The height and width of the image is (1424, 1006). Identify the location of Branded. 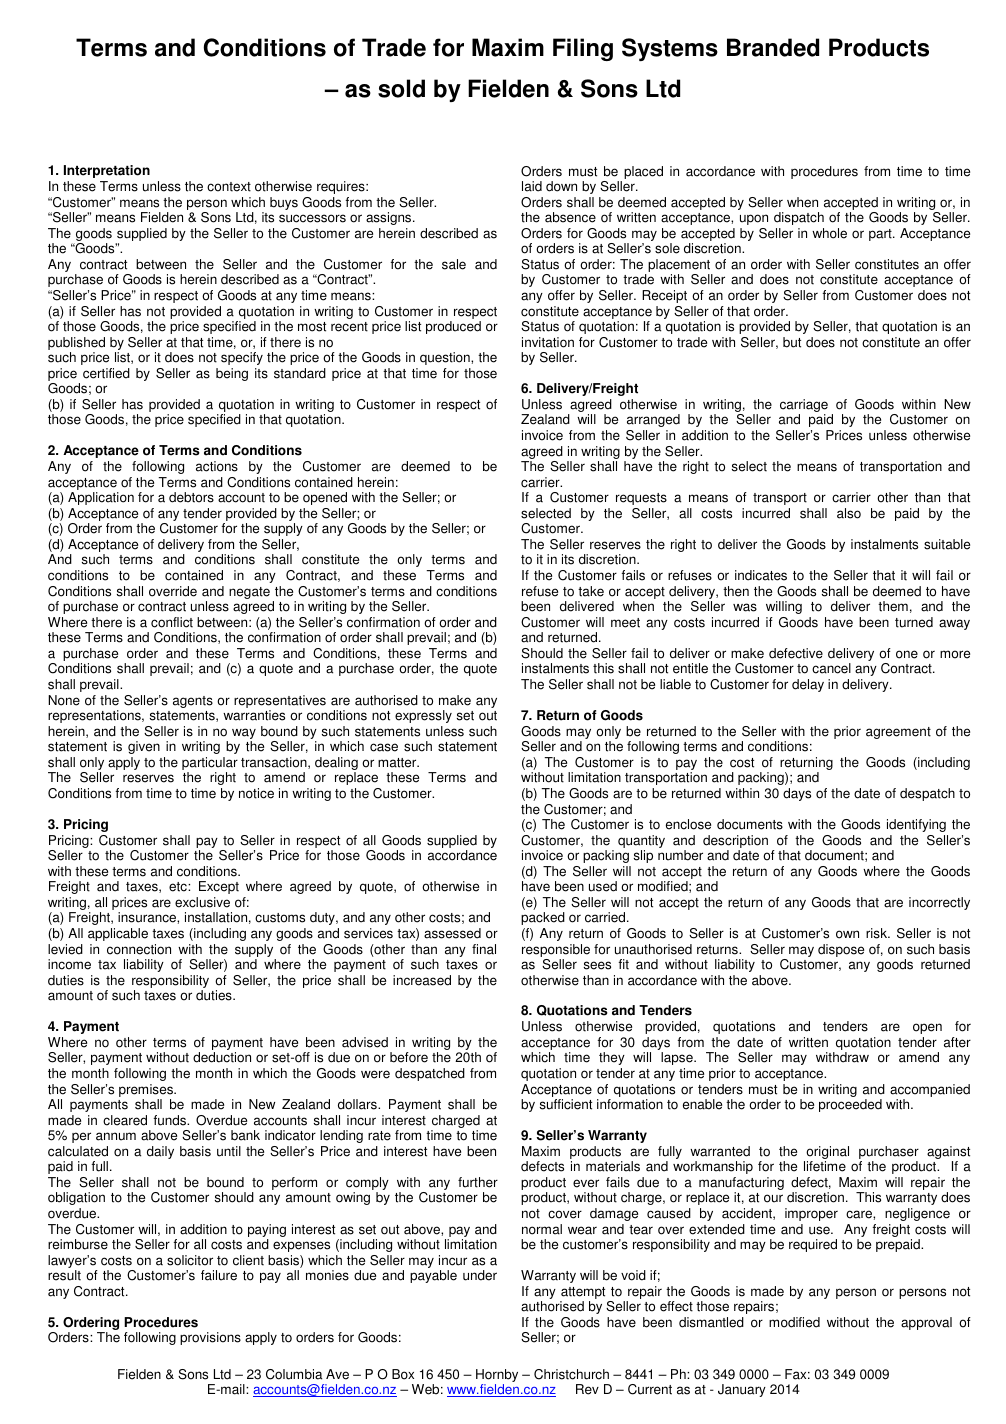
(773, 47).
